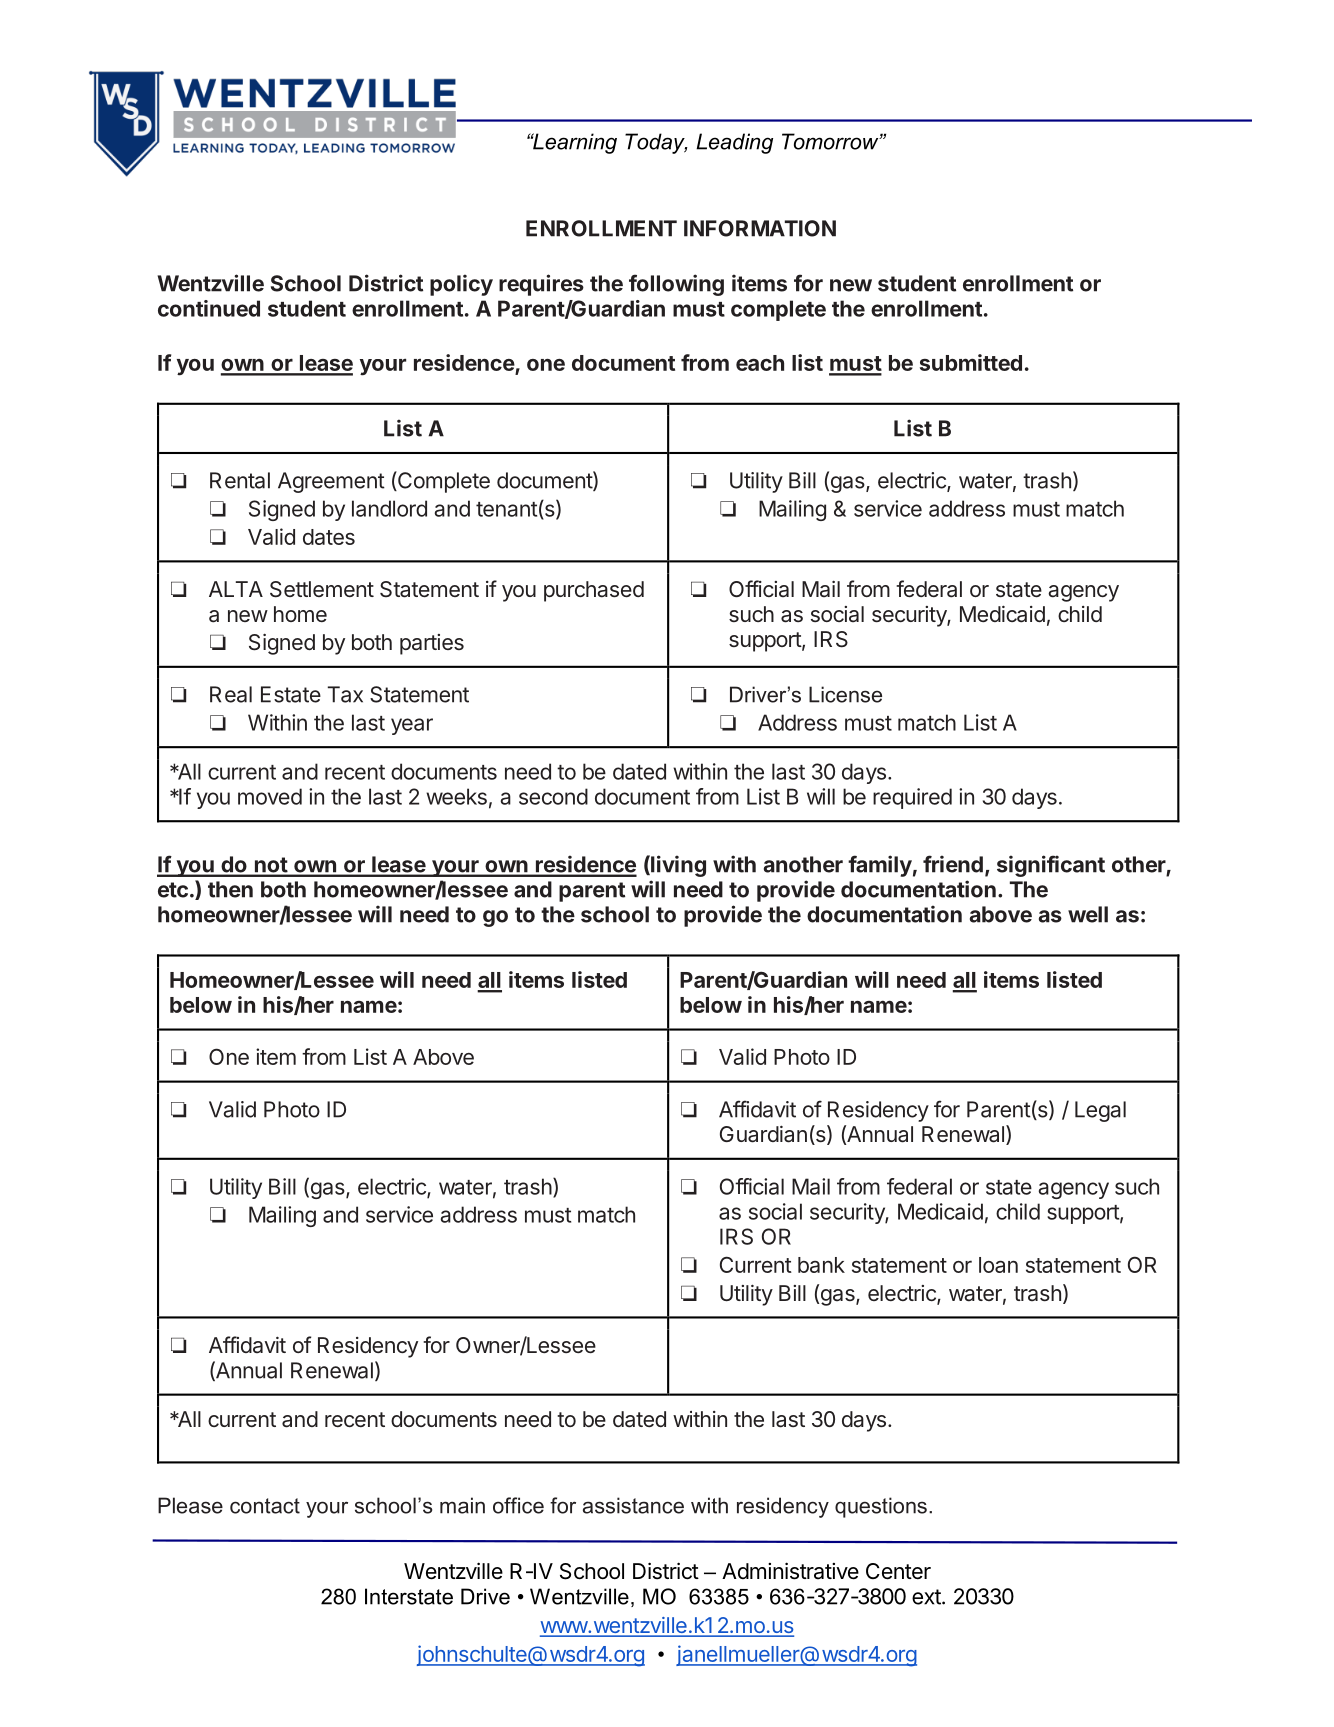  I want to click on contact, so click(265, 1506).
